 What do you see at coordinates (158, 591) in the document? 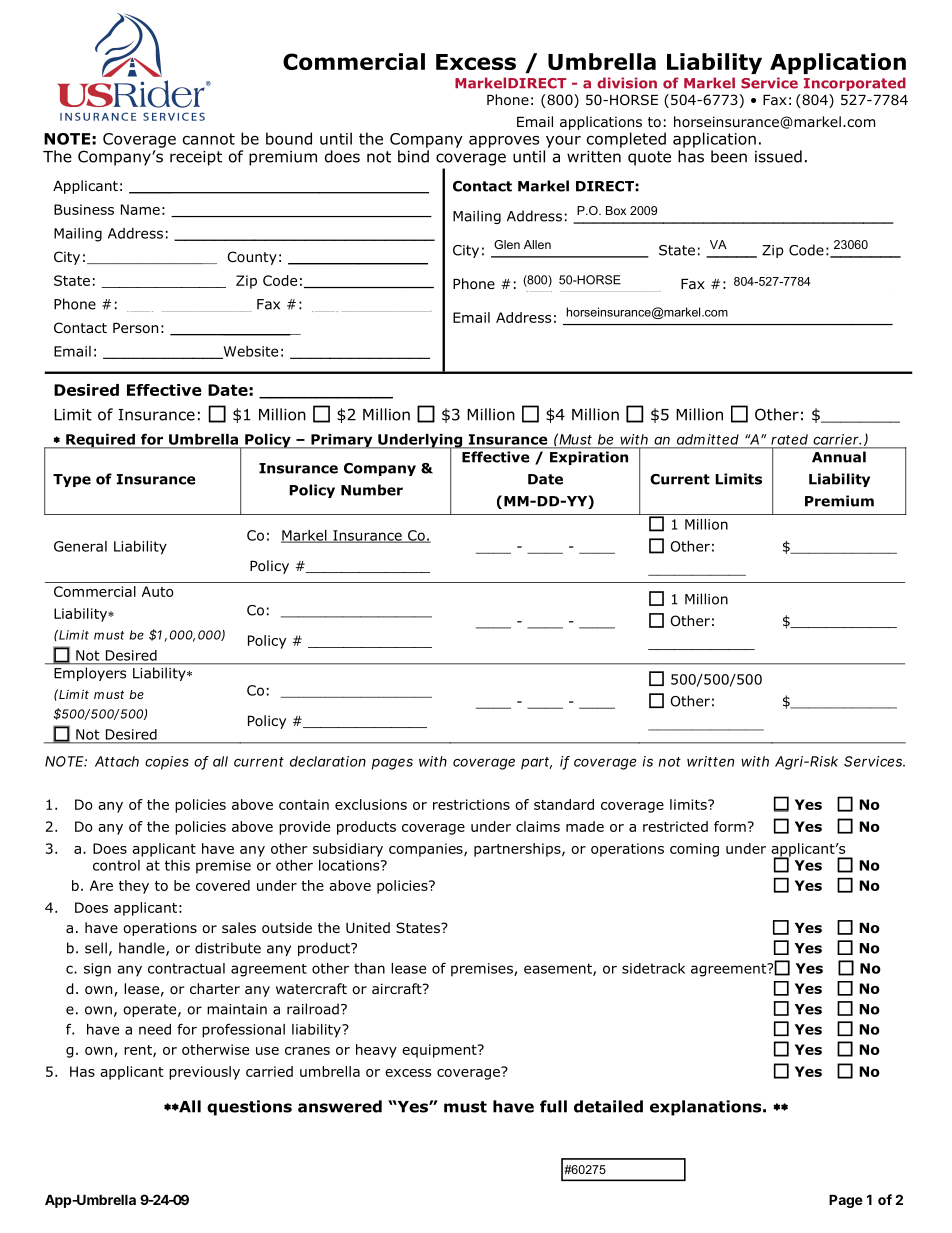
I see `Auto` at bounding box center [158, 591].
